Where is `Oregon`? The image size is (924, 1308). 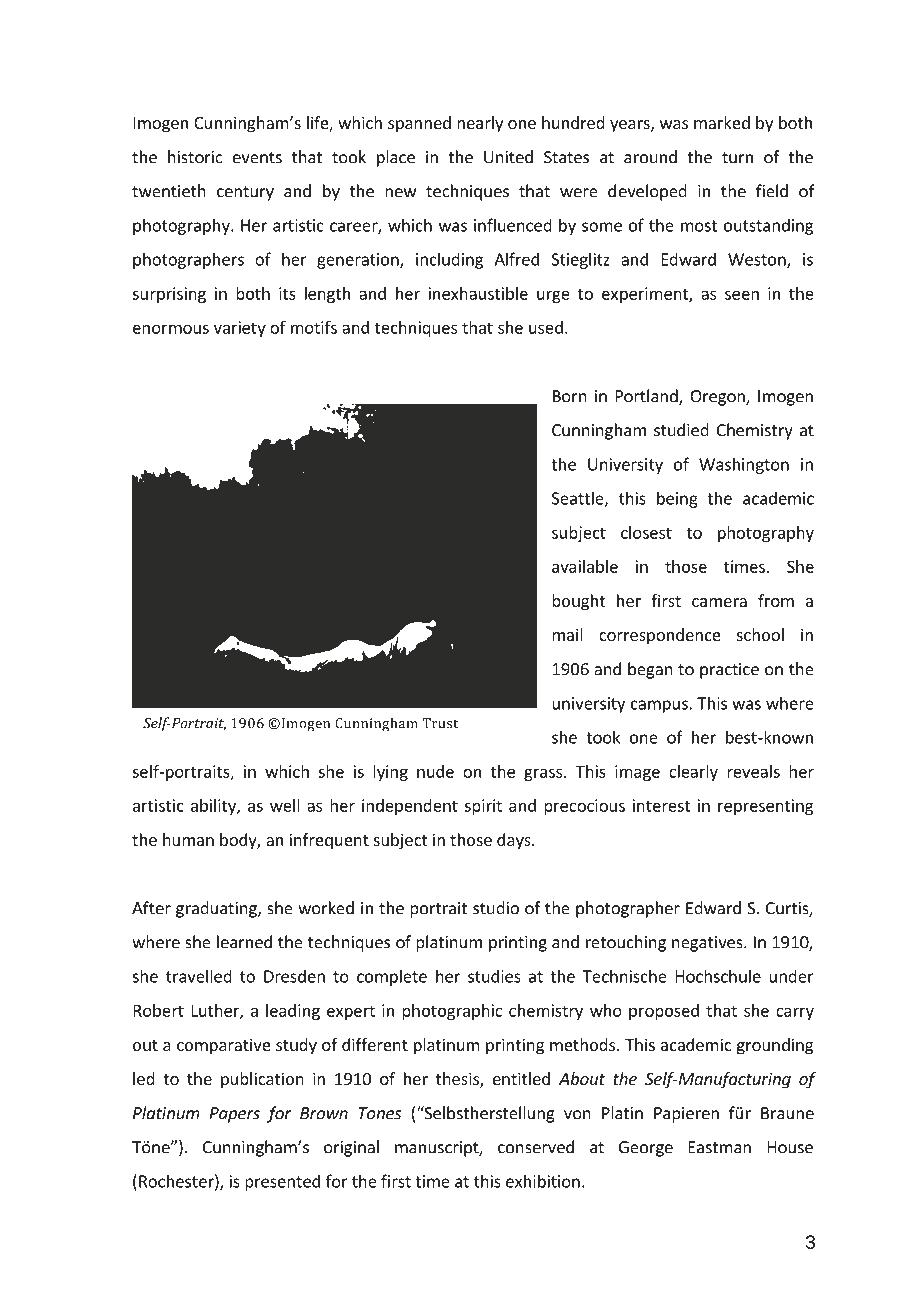 Oregon is located at coordinates (718, 398).
